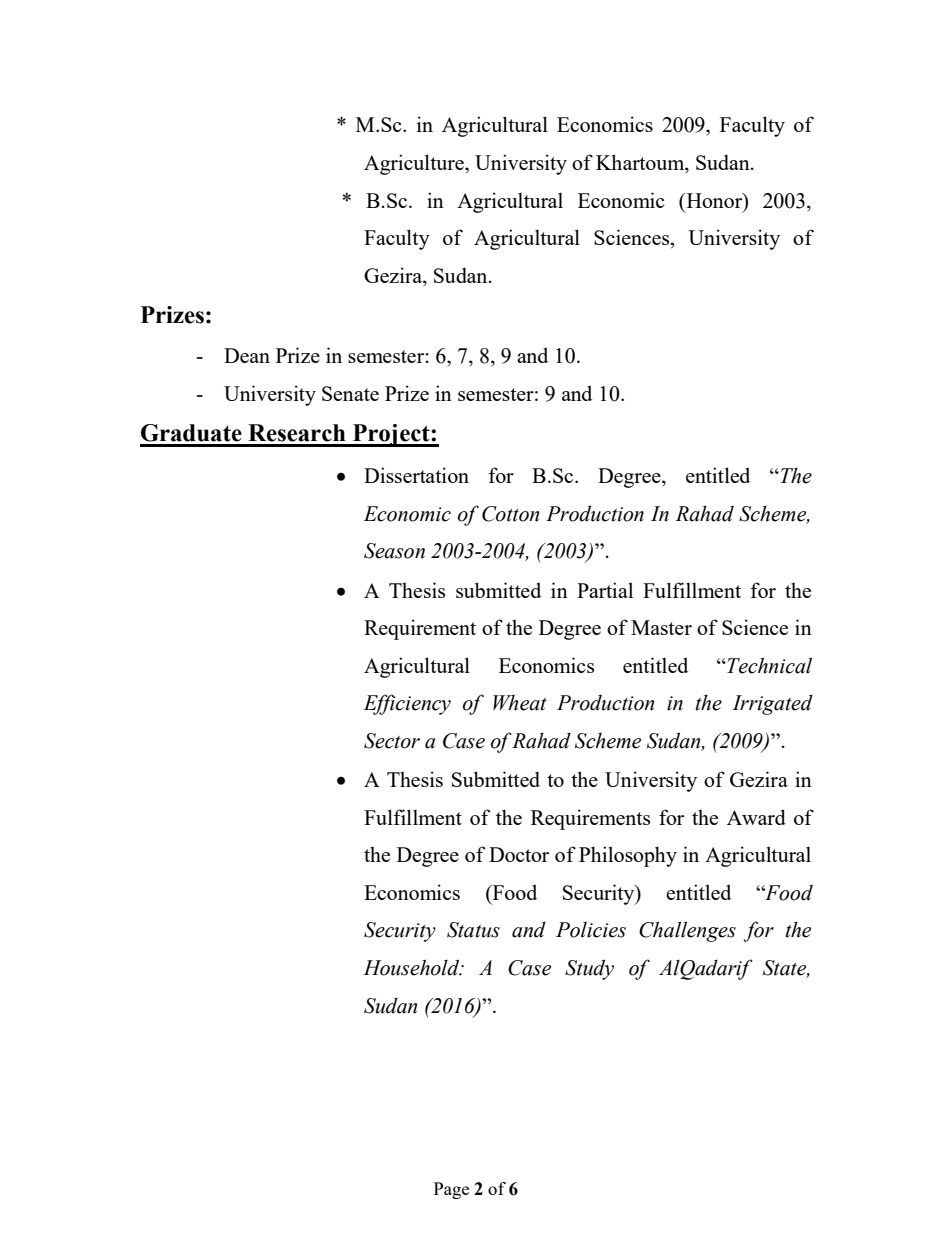 This image has width=952, height=1233. What do you see at coordinates (451, 1190) in the image?
I see `Page` at bounding box center [451, 1190].
